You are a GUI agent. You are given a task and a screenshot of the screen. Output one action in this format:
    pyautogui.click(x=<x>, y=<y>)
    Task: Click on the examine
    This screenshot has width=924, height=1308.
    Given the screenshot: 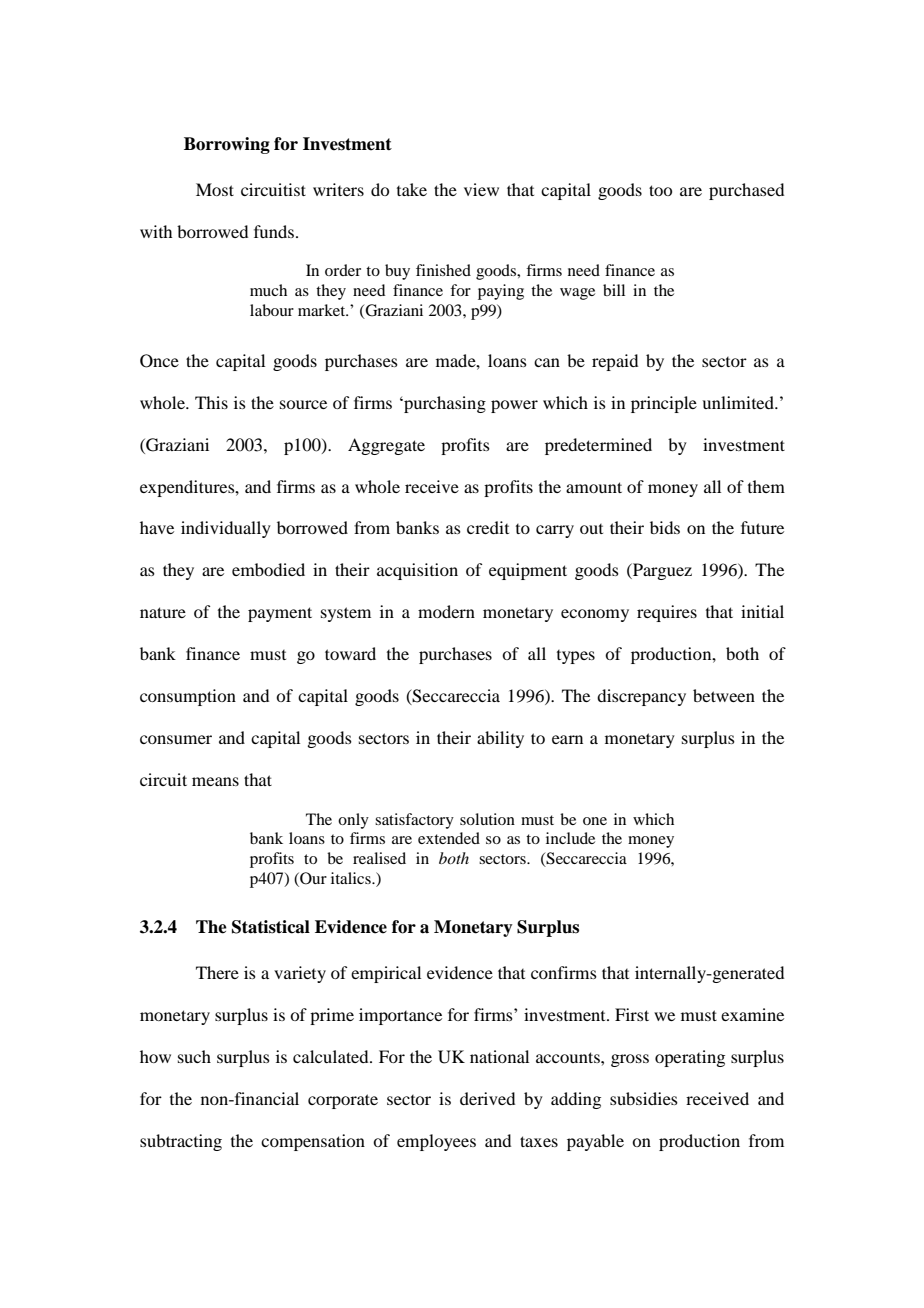 What is the action you would take?
    pyautogui.click(x=752, y=1014)
